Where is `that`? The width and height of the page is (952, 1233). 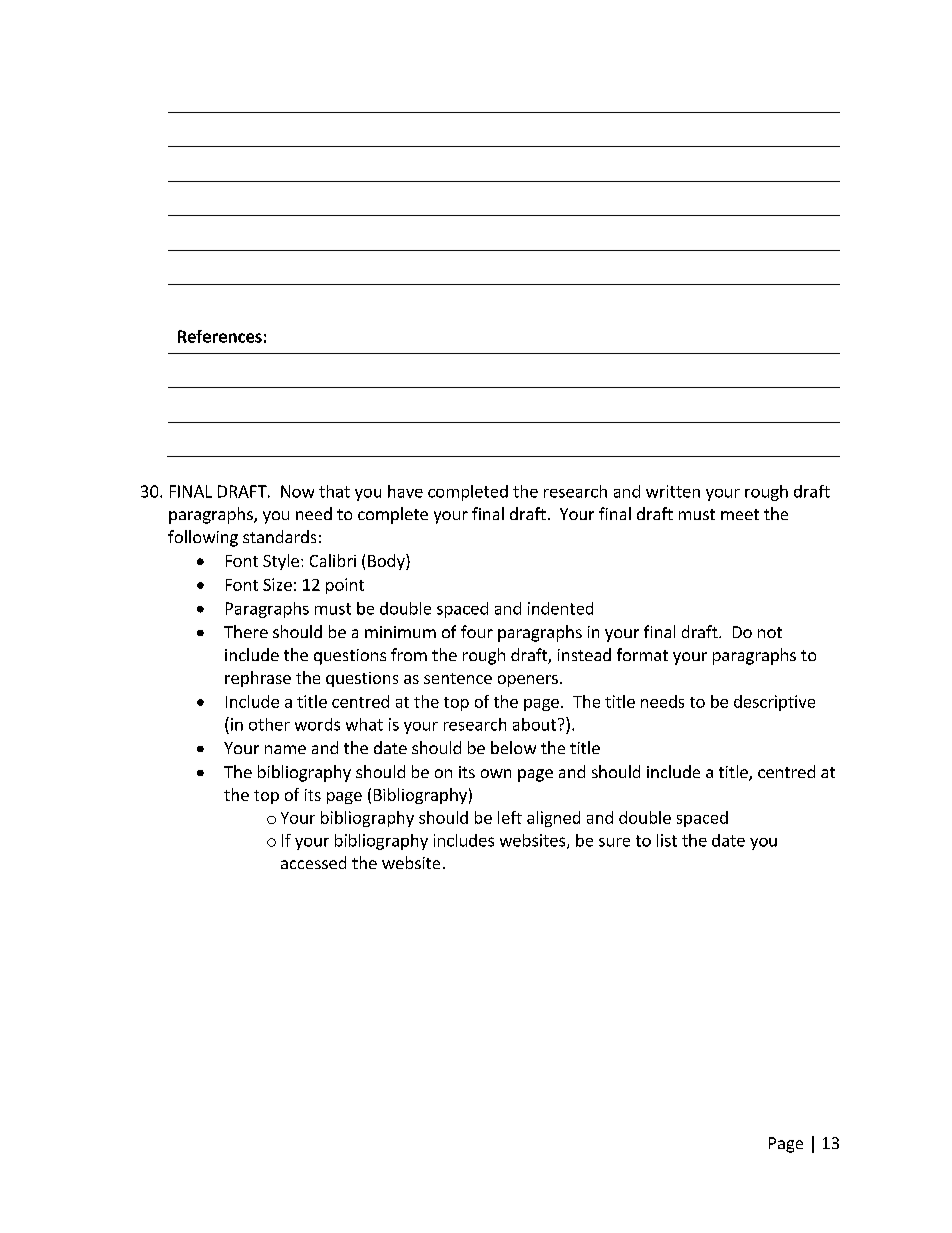 that is located at coordinates (334, 491).
